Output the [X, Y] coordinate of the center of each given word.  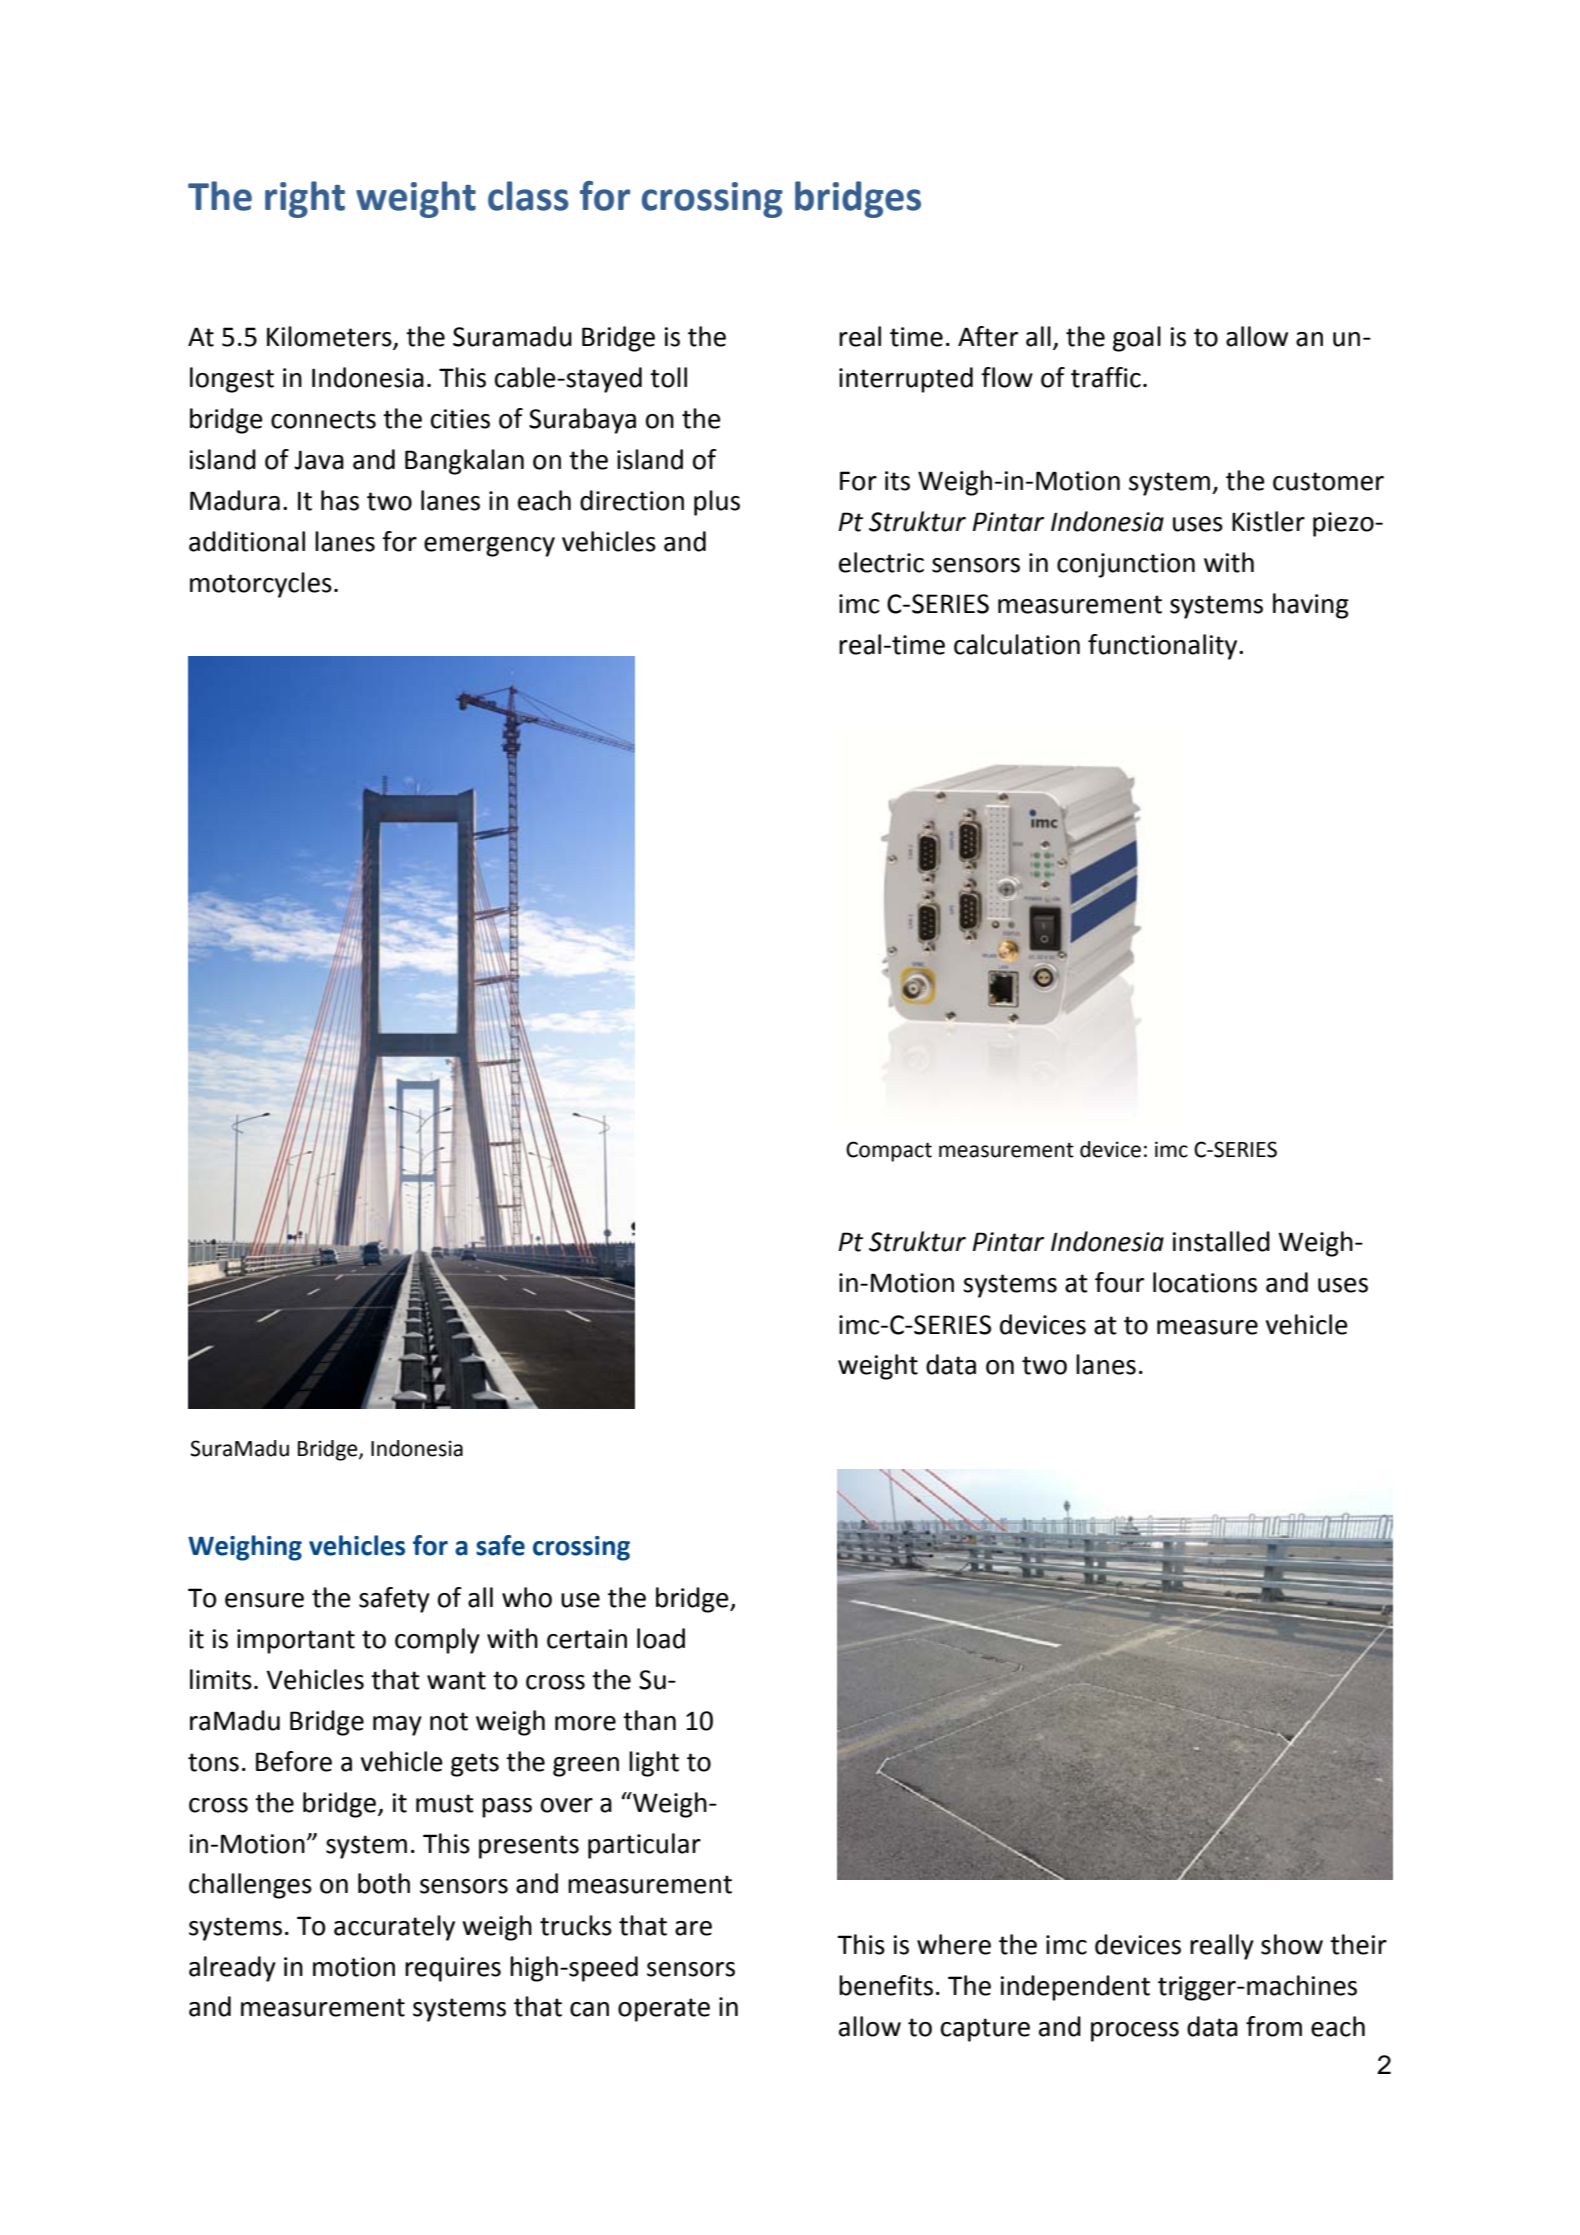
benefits [886, 1985]
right [305, 199]
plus [717, 503]
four [1119, 1282]
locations [1205, 1282]
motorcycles [261, 585]
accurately [394, 1928]
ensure [264, 1600]
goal [1137, 339]
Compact [889, 1151]
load [661, 1638]
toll [668, 377]
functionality [1164, 647]
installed [1221, 1241]
